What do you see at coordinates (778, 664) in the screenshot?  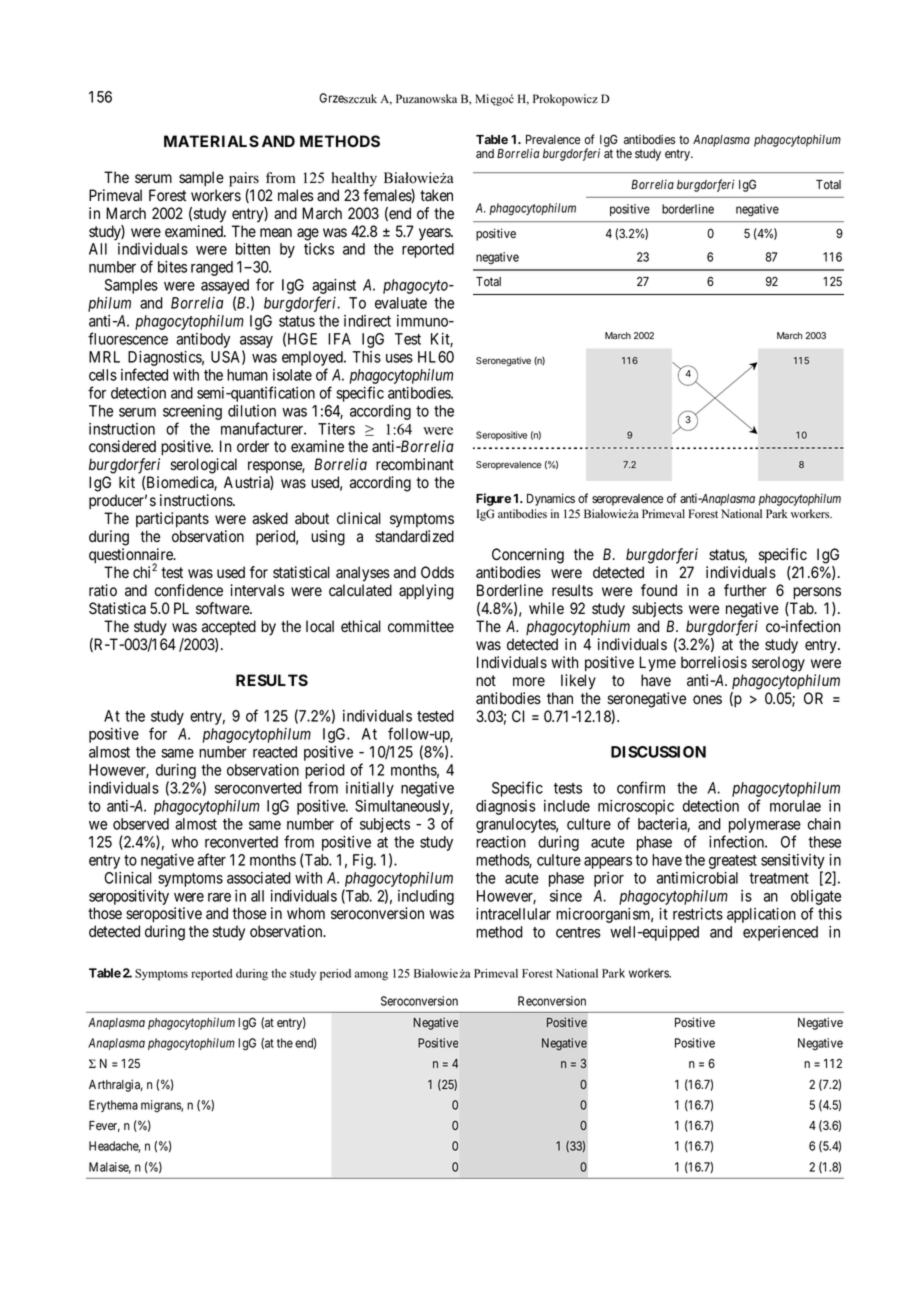 I see `serology` at bounding box center [778, 664].
